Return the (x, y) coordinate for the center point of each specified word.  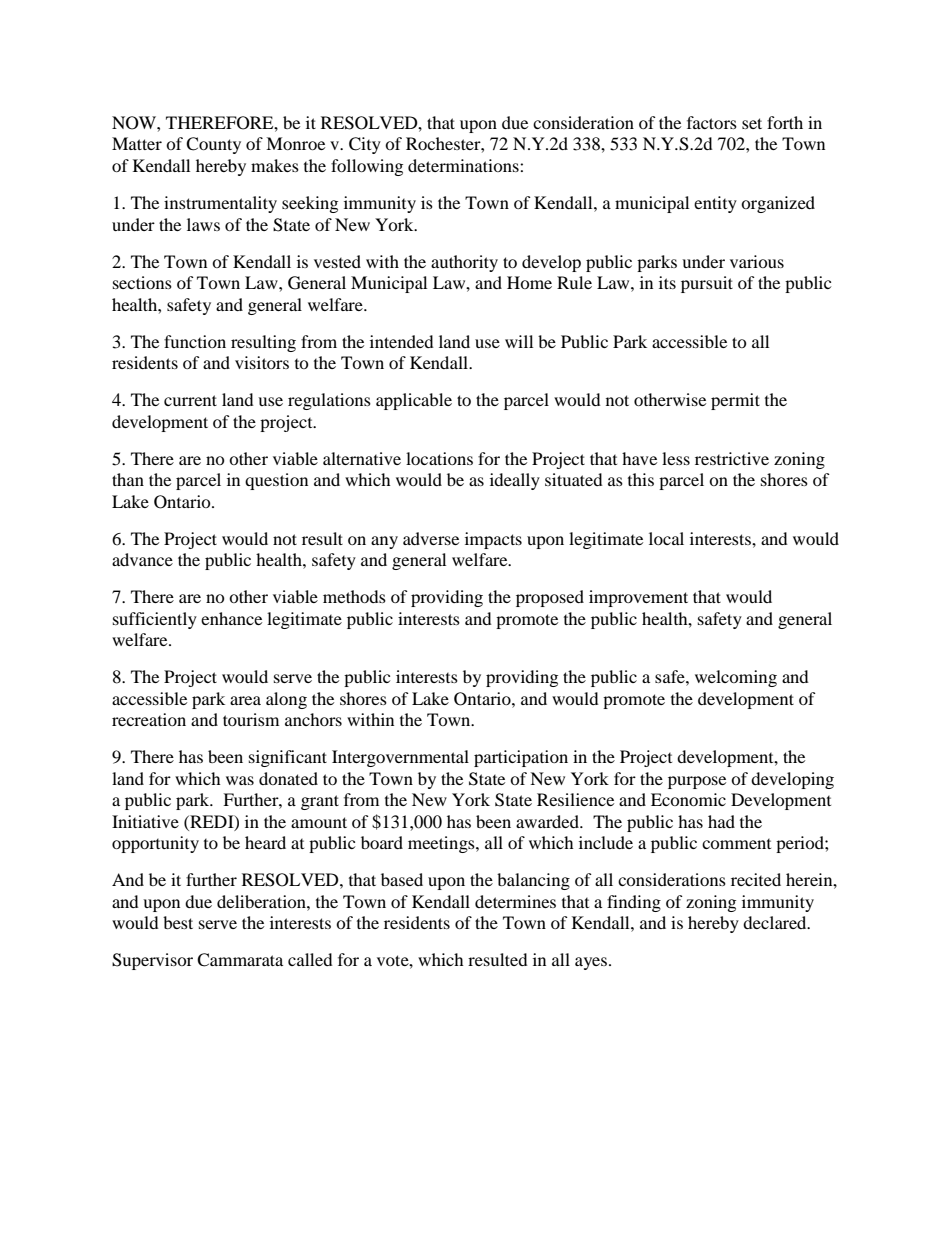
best (178, 922)
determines (515, 901)
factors (712, 122)
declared (776, 922)
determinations (464, 165)
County (213, 145)
